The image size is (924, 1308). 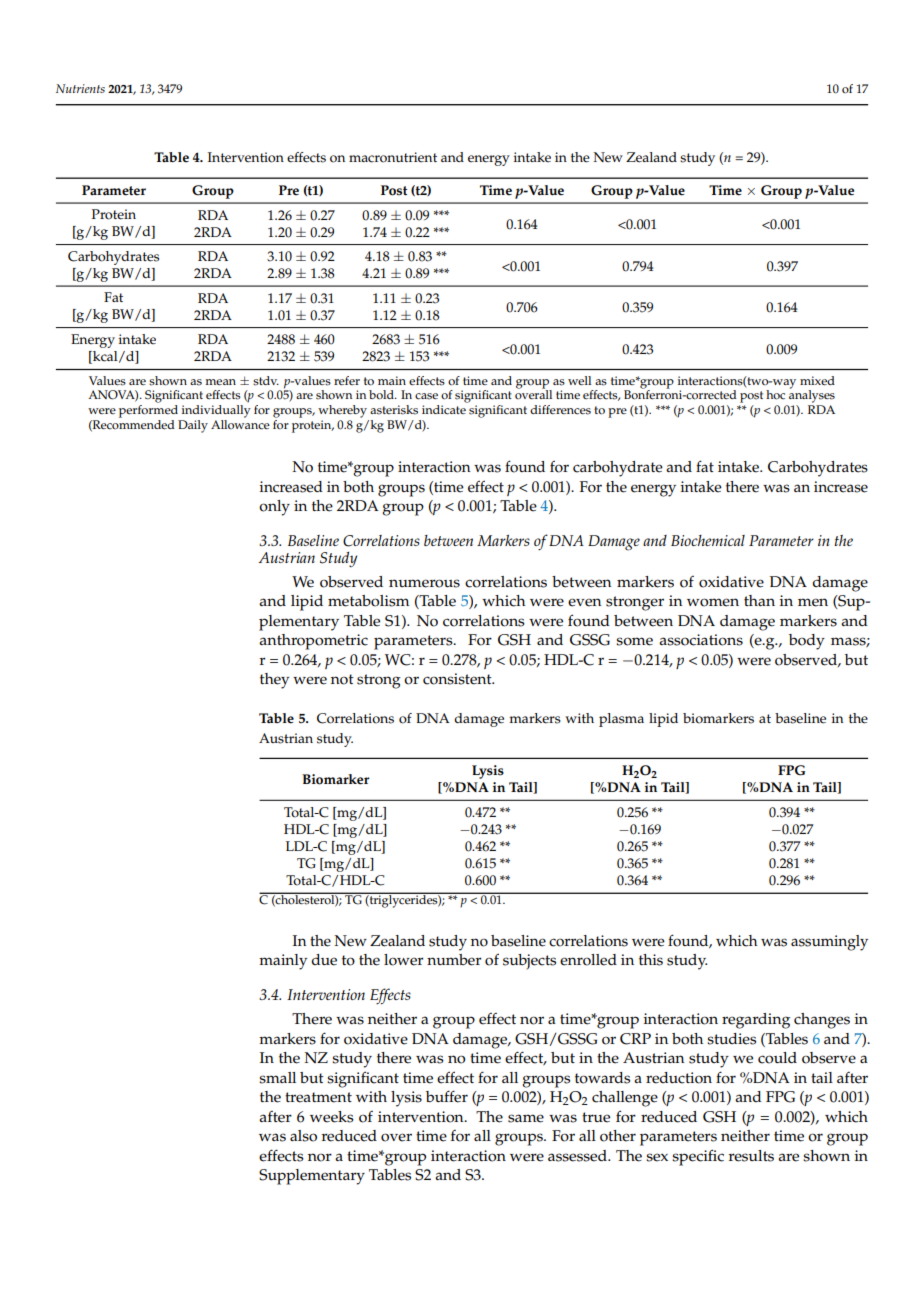 I want to click on indicate, so click(x=444, y=410).
